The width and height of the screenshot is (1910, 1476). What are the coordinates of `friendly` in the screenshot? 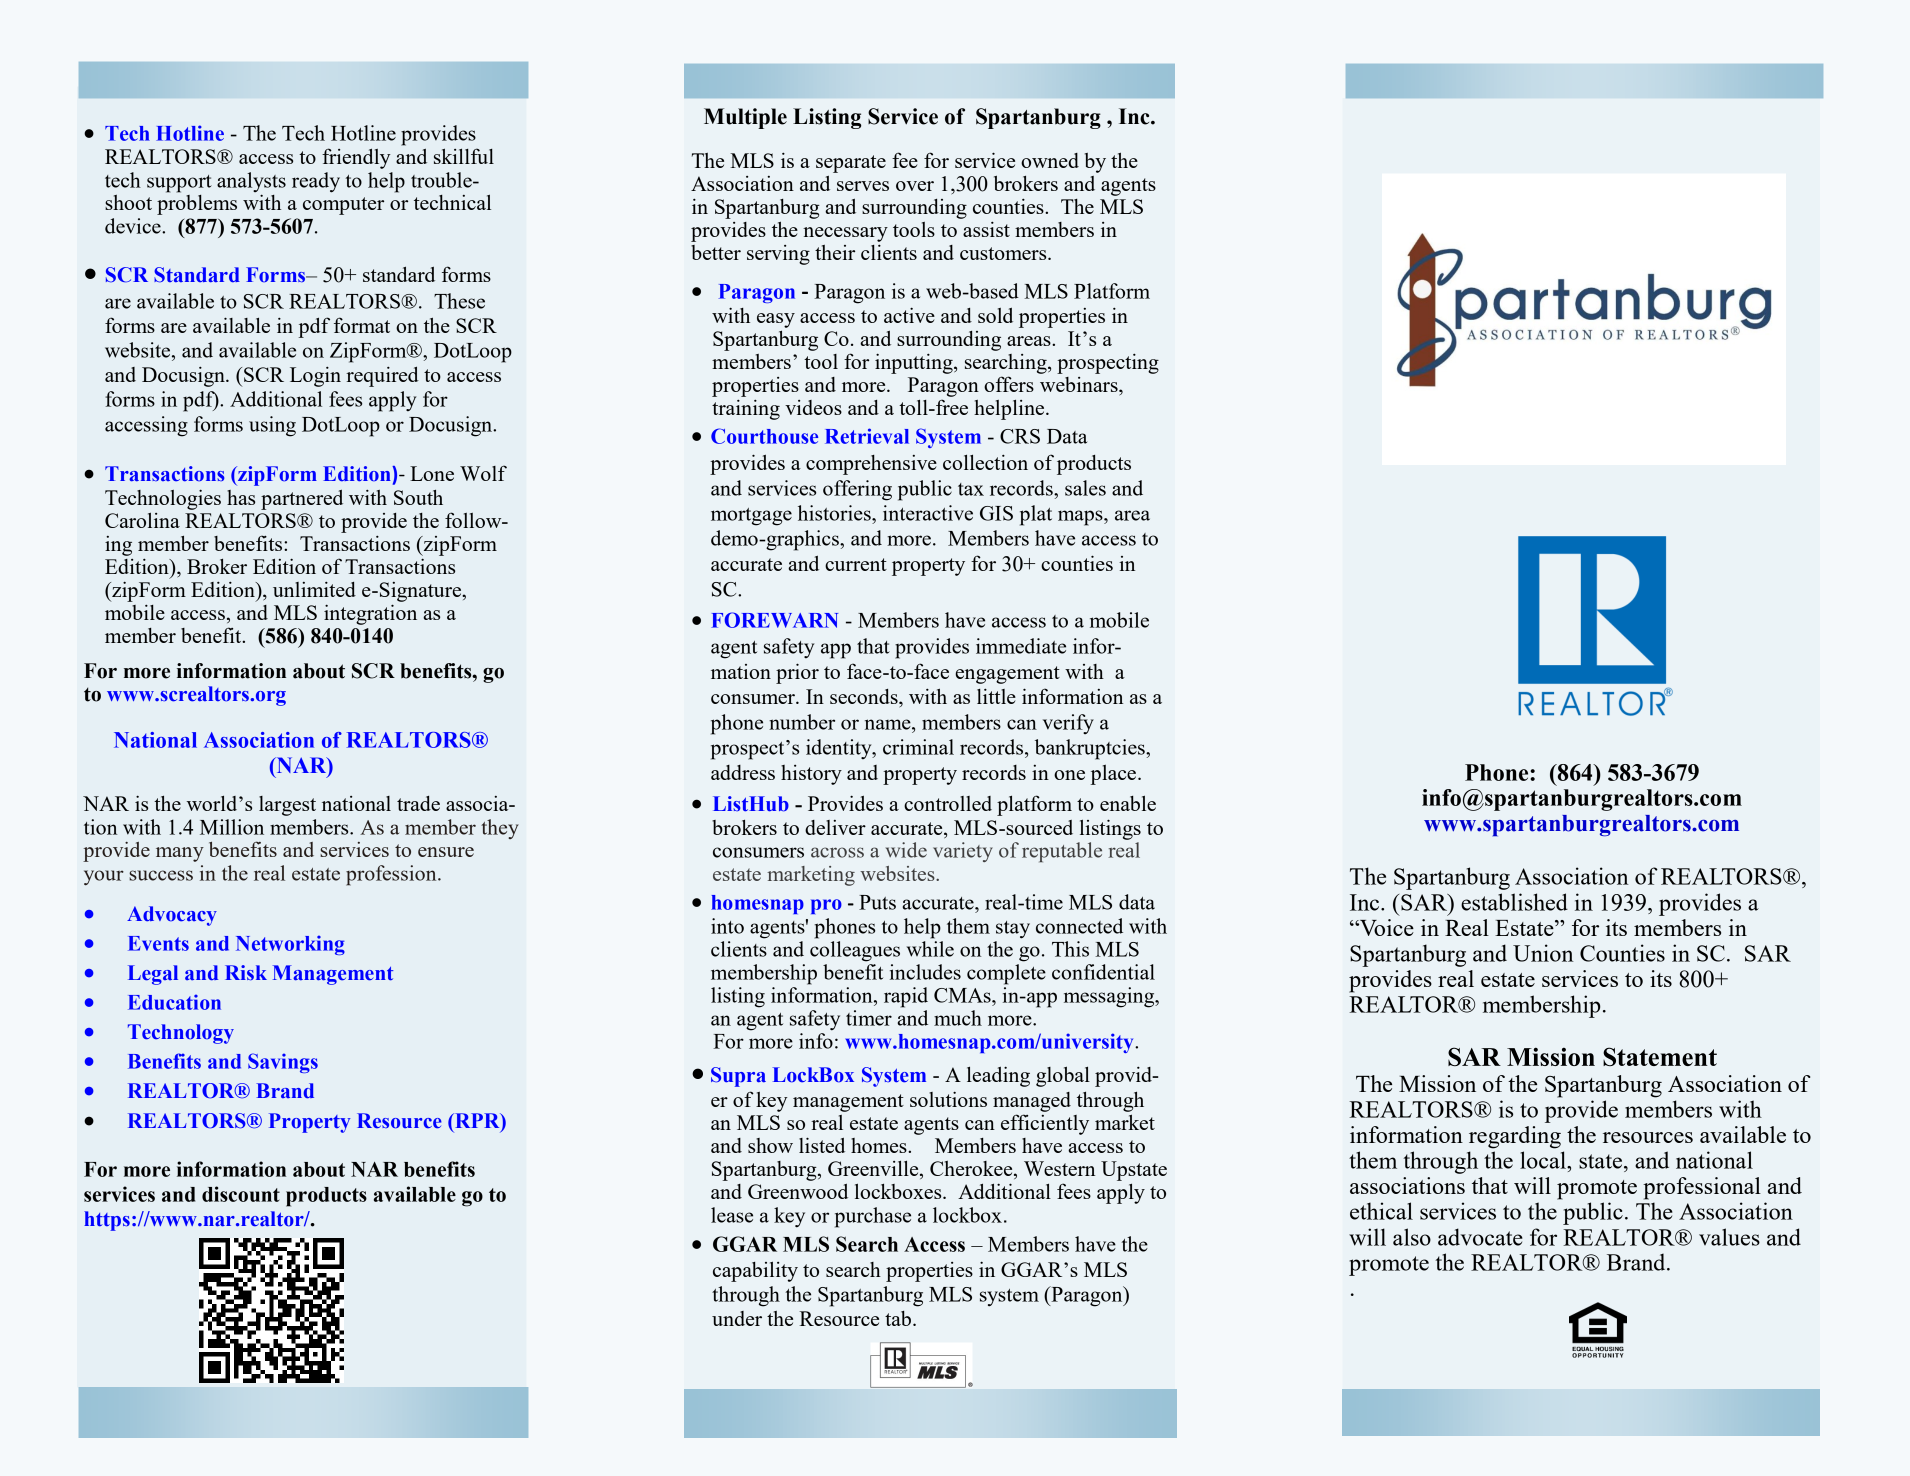 It's located at (356, 158).
